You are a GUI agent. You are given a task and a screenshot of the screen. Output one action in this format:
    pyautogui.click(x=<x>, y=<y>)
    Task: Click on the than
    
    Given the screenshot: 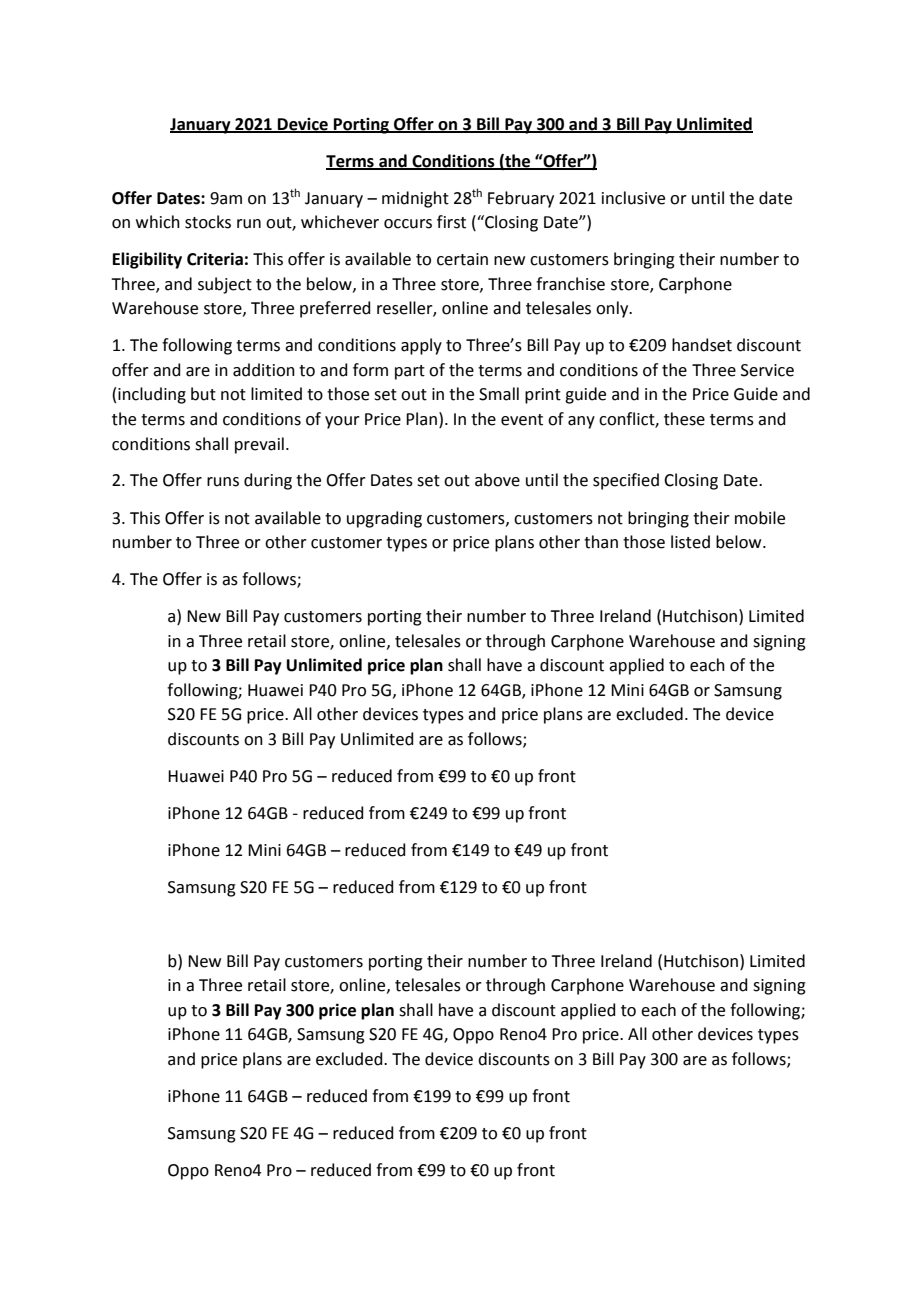 What is the action you would take?
    pyautogui.click(x=601, y=542)
